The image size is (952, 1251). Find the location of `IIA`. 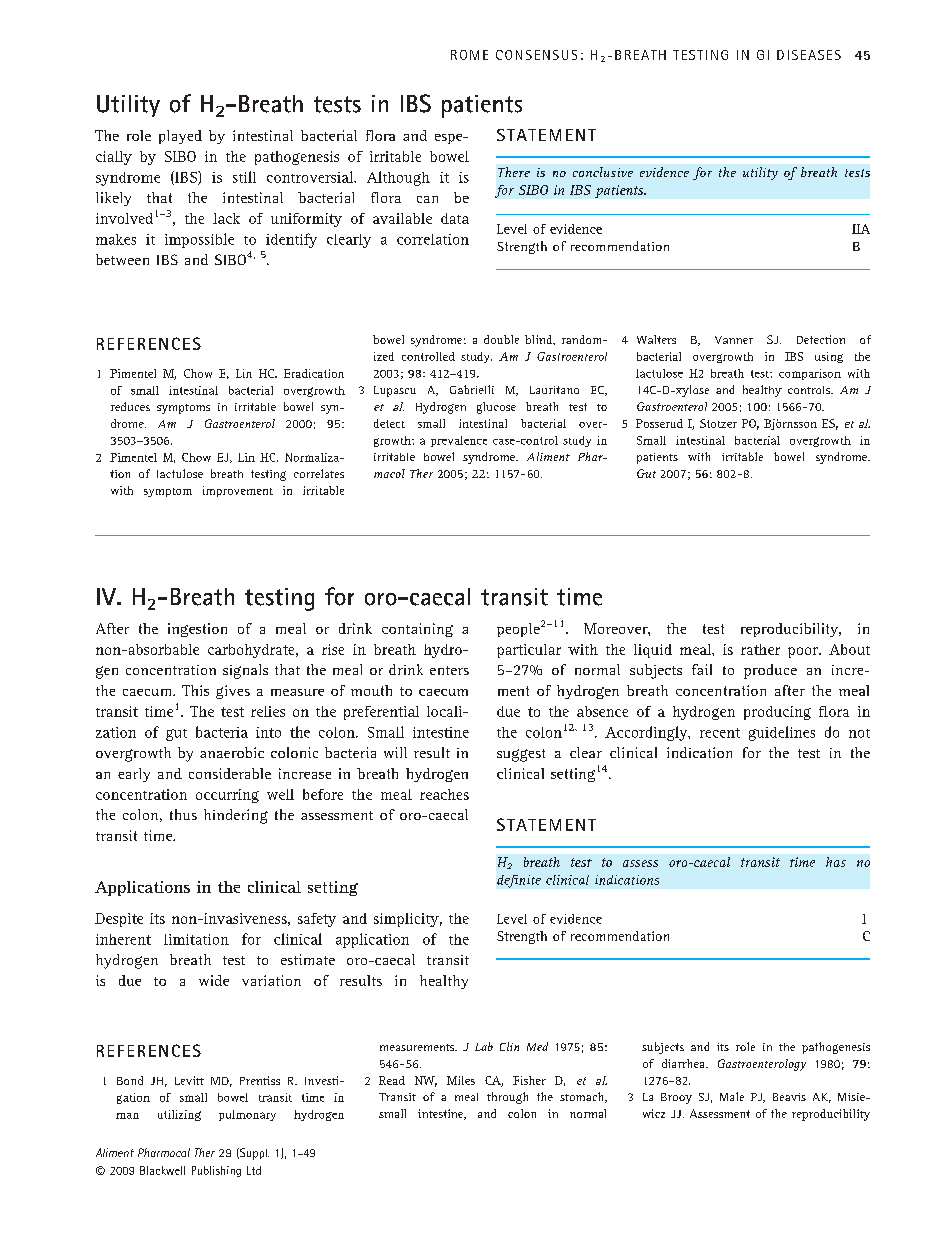

IIA is located at coordinates (861, 229).
